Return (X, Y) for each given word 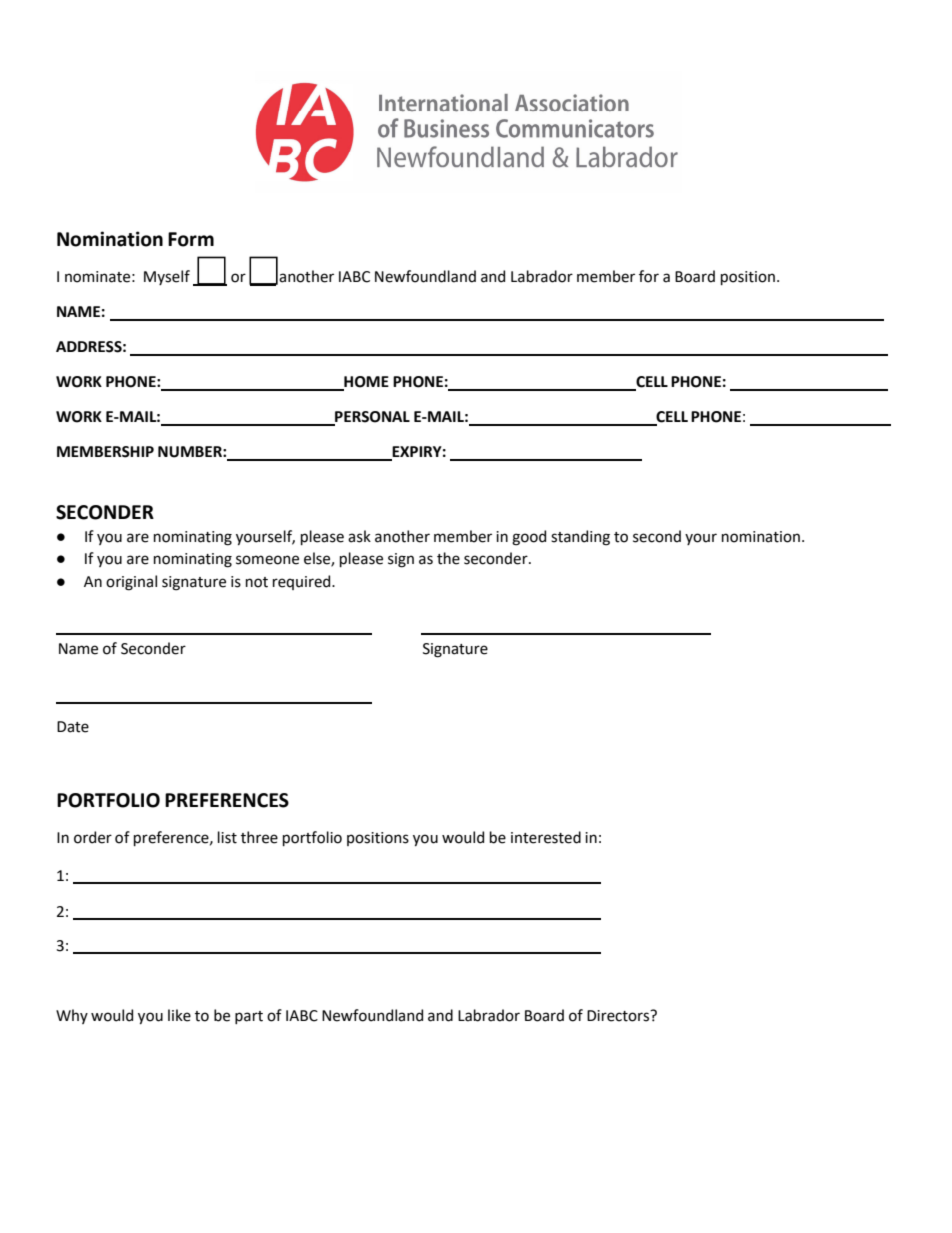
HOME (365, 383)
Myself (167, 277)
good (529, 538)
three (259, 837)
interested (546, 837)
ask (359, 536)
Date (73, 727)
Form (191, 239)
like (179, 1015)
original (131, 583)
